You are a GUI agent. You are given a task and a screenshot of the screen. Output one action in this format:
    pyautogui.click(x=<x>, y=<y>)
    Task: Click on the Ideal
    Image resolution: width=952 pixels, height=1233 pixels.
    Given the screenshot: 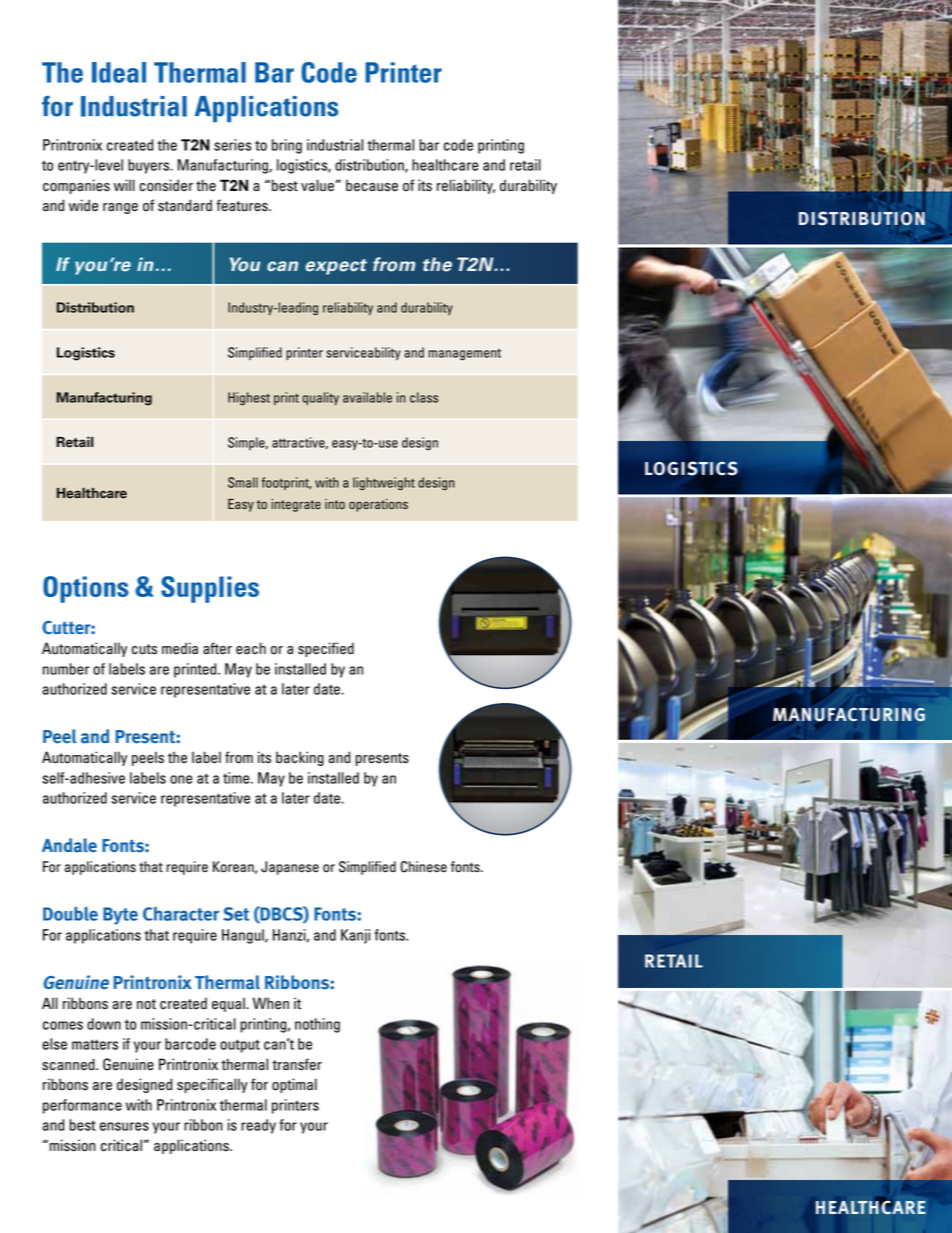 What is the action you would take?
    pyautogui.click(x=119, y=72)
